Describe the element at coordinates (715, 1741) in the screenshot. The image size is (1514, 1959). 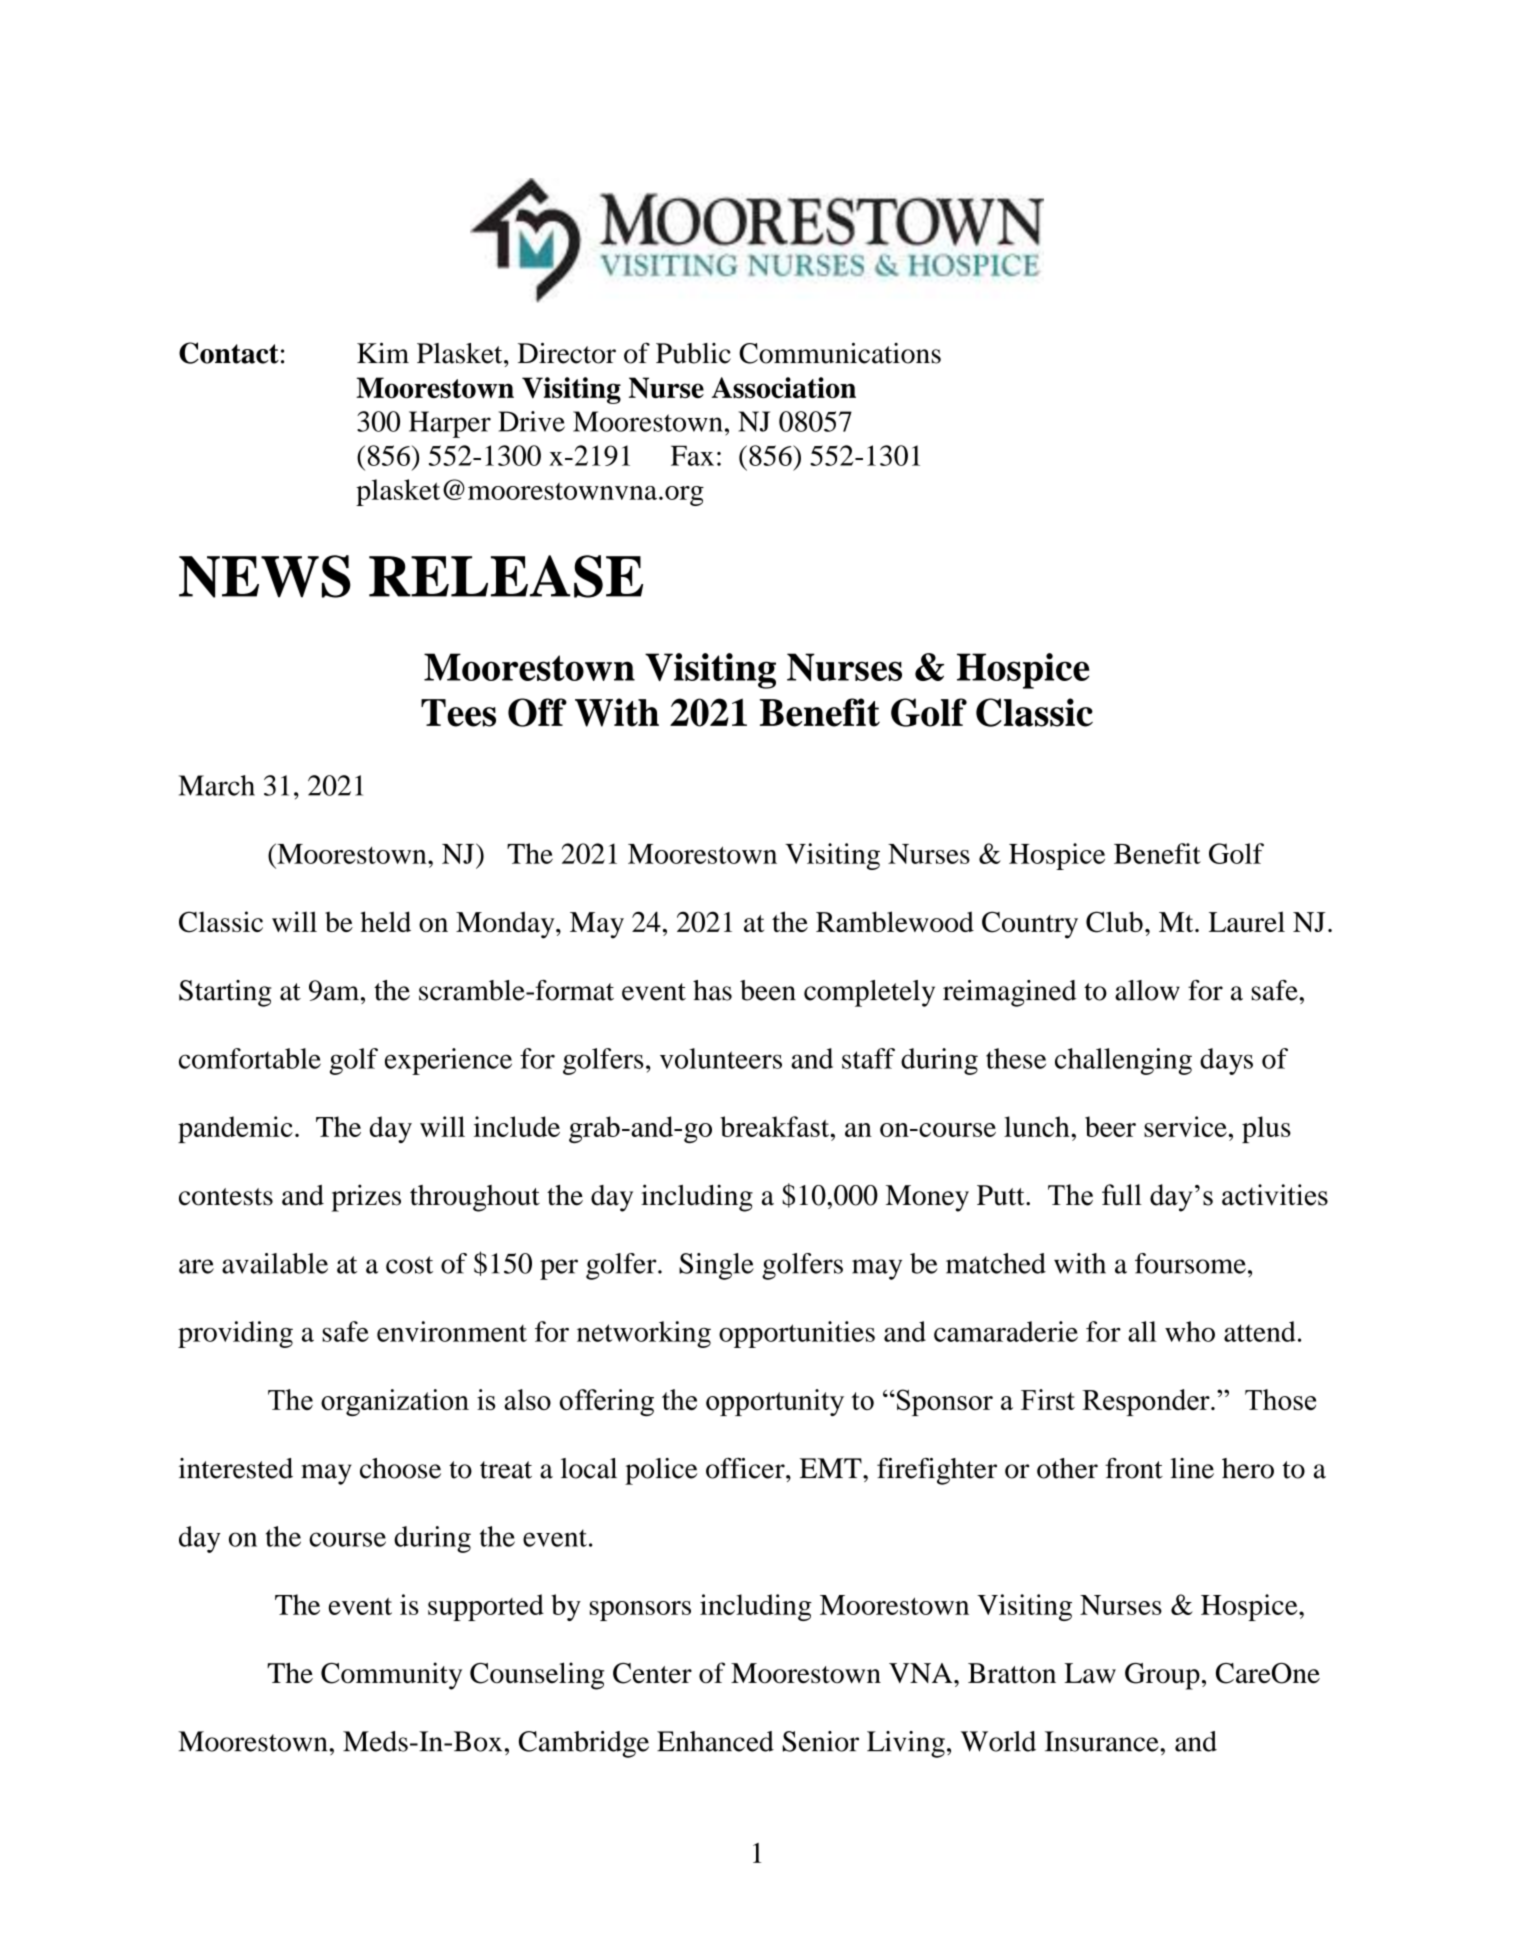
I see `Enhanced` at that location.
